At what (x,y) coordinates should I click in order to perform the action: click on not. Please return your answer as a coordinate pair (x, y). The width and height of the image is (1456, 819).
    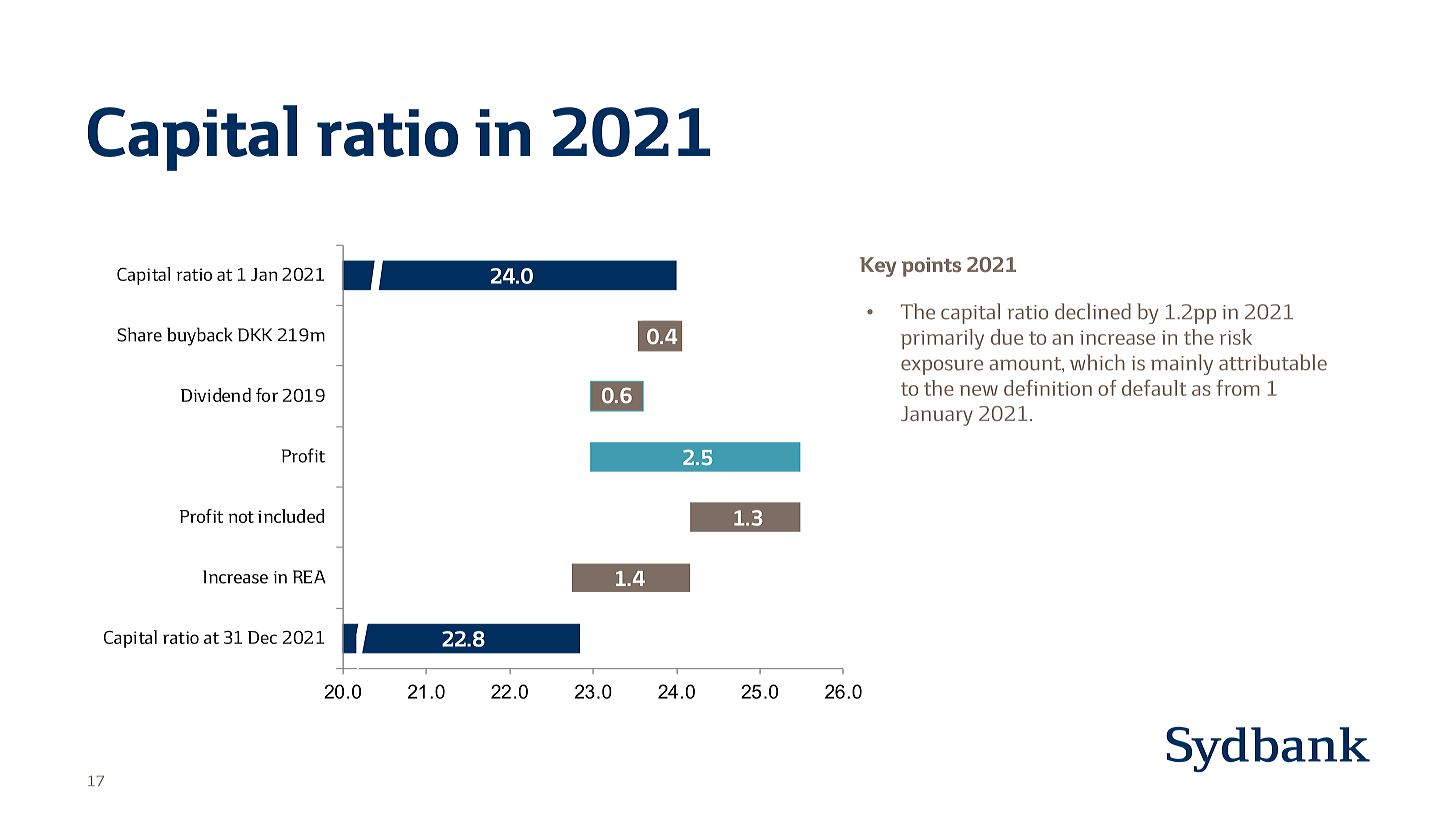
    Looking at the image, I should click on (241, 517).
